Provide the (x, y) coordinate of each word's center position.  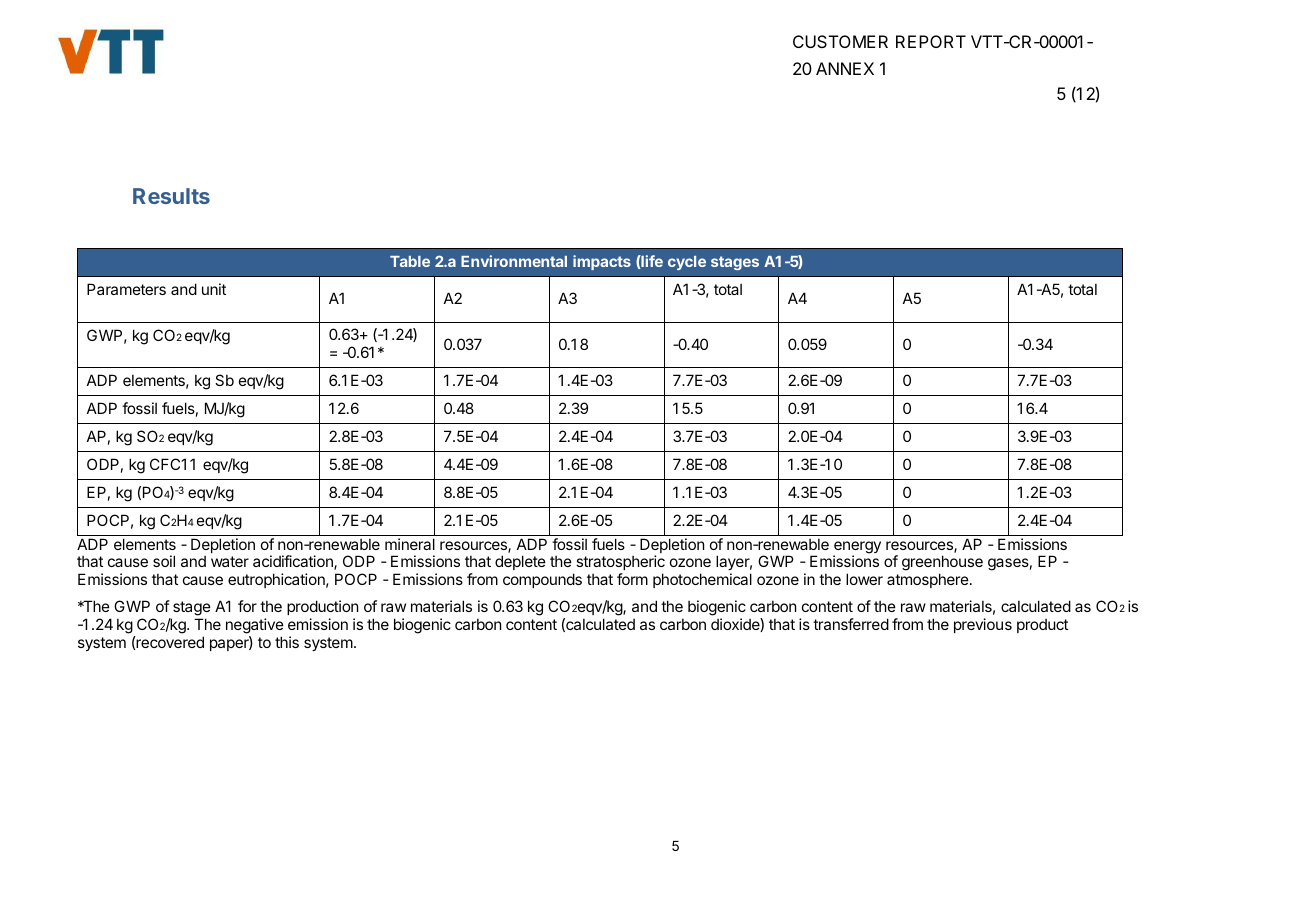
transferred (851, 624)
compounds (542, 580)
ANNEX (845, 68)
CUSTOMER (840, 41)
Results (171, 196)
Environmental (514, 261)
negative (255, 627)
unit (214, 289)
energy (857, 548)
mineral (410, 544)
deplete (520, 562)
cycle (687, 263)
